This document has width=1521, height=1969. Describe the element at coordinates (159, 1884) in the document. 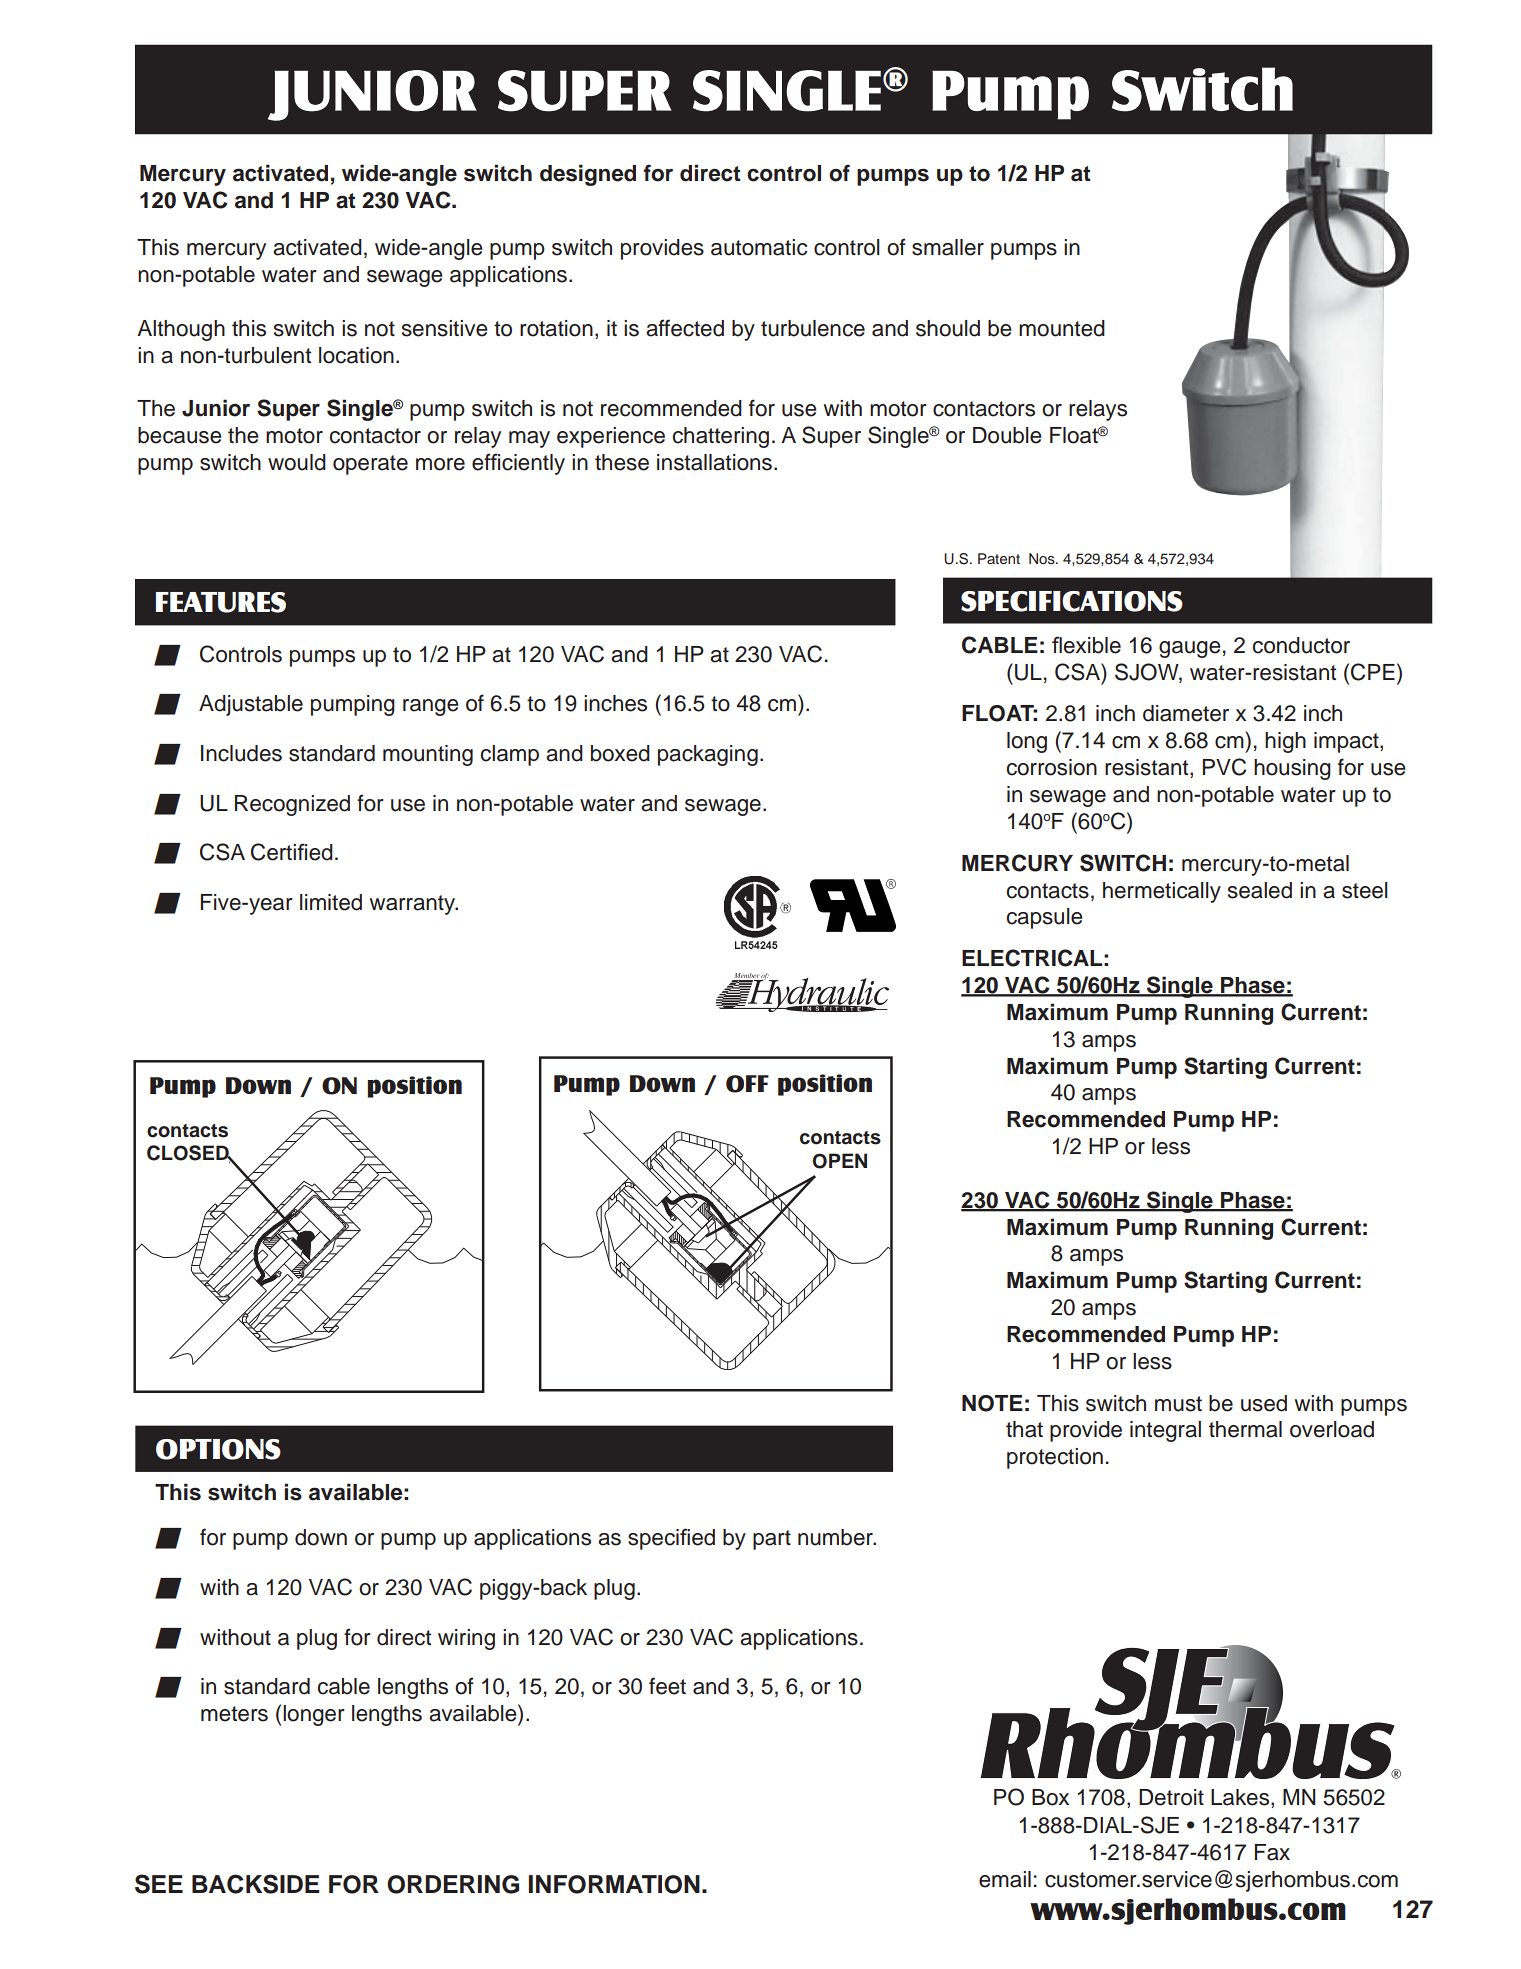

I see `SEE` at that location.
